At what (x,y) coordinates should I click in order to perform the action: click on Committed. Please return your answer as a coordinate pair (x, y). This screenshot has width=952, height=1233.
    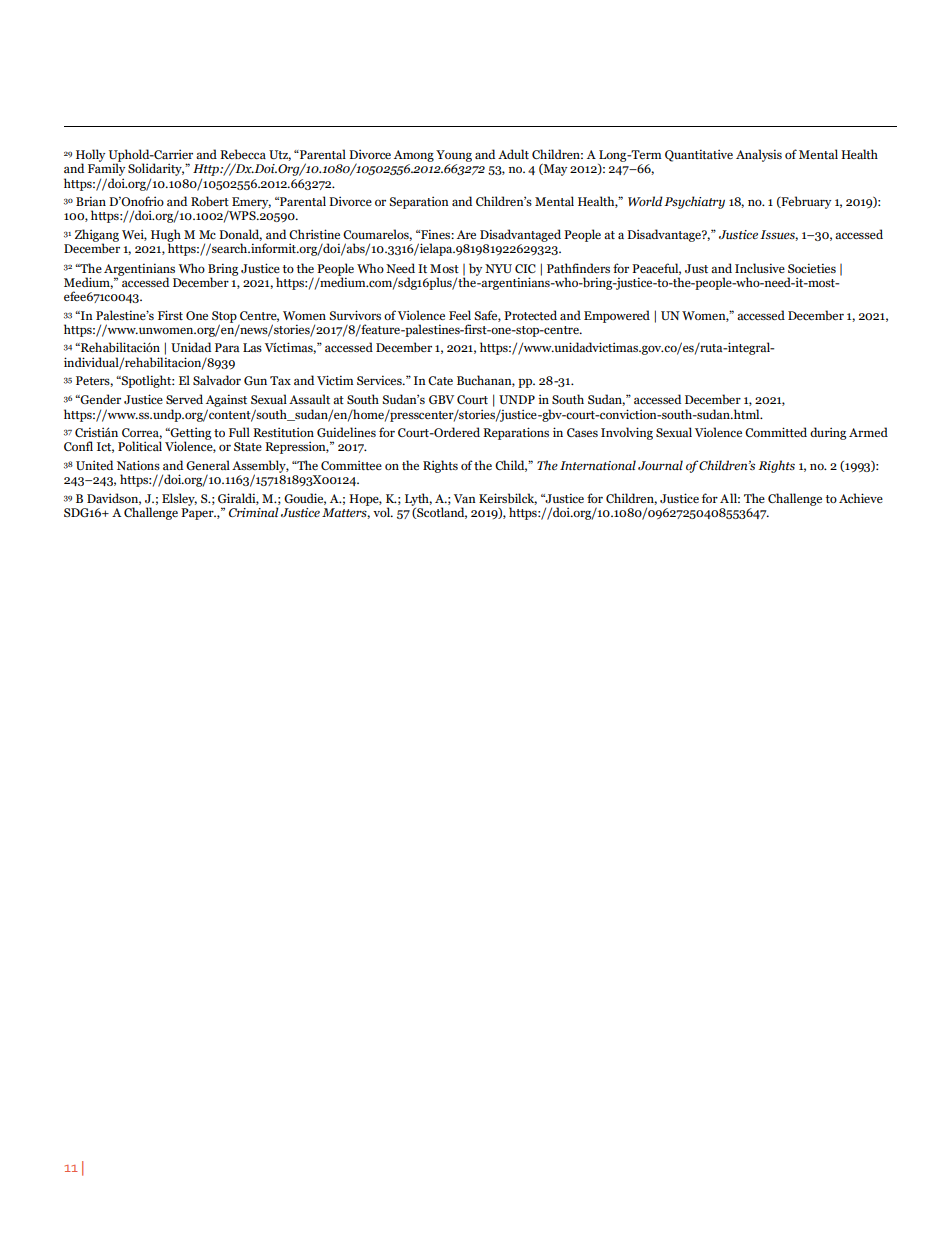
    Looking at the image, I should click on (776, 432).
